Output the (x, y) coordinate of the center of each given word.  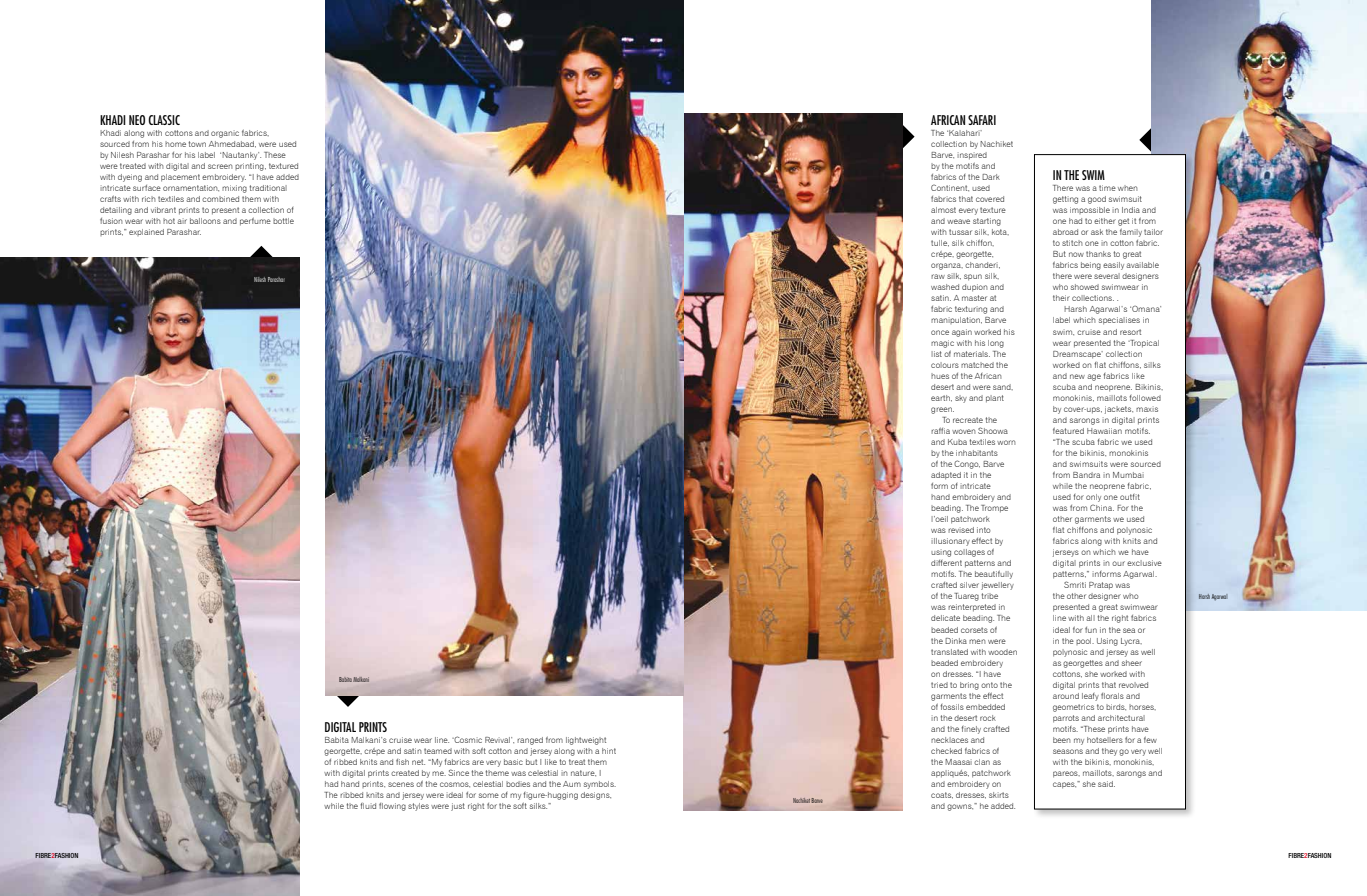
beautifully (994, 574)
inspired (972, 156)
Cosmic (467, 739)
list (936, 354)
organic (225, 134)
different (946, 563)
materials (972, 354)
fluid (368, 806)
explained (146, 232)
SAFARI (982, 120)
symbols (600, 785)
